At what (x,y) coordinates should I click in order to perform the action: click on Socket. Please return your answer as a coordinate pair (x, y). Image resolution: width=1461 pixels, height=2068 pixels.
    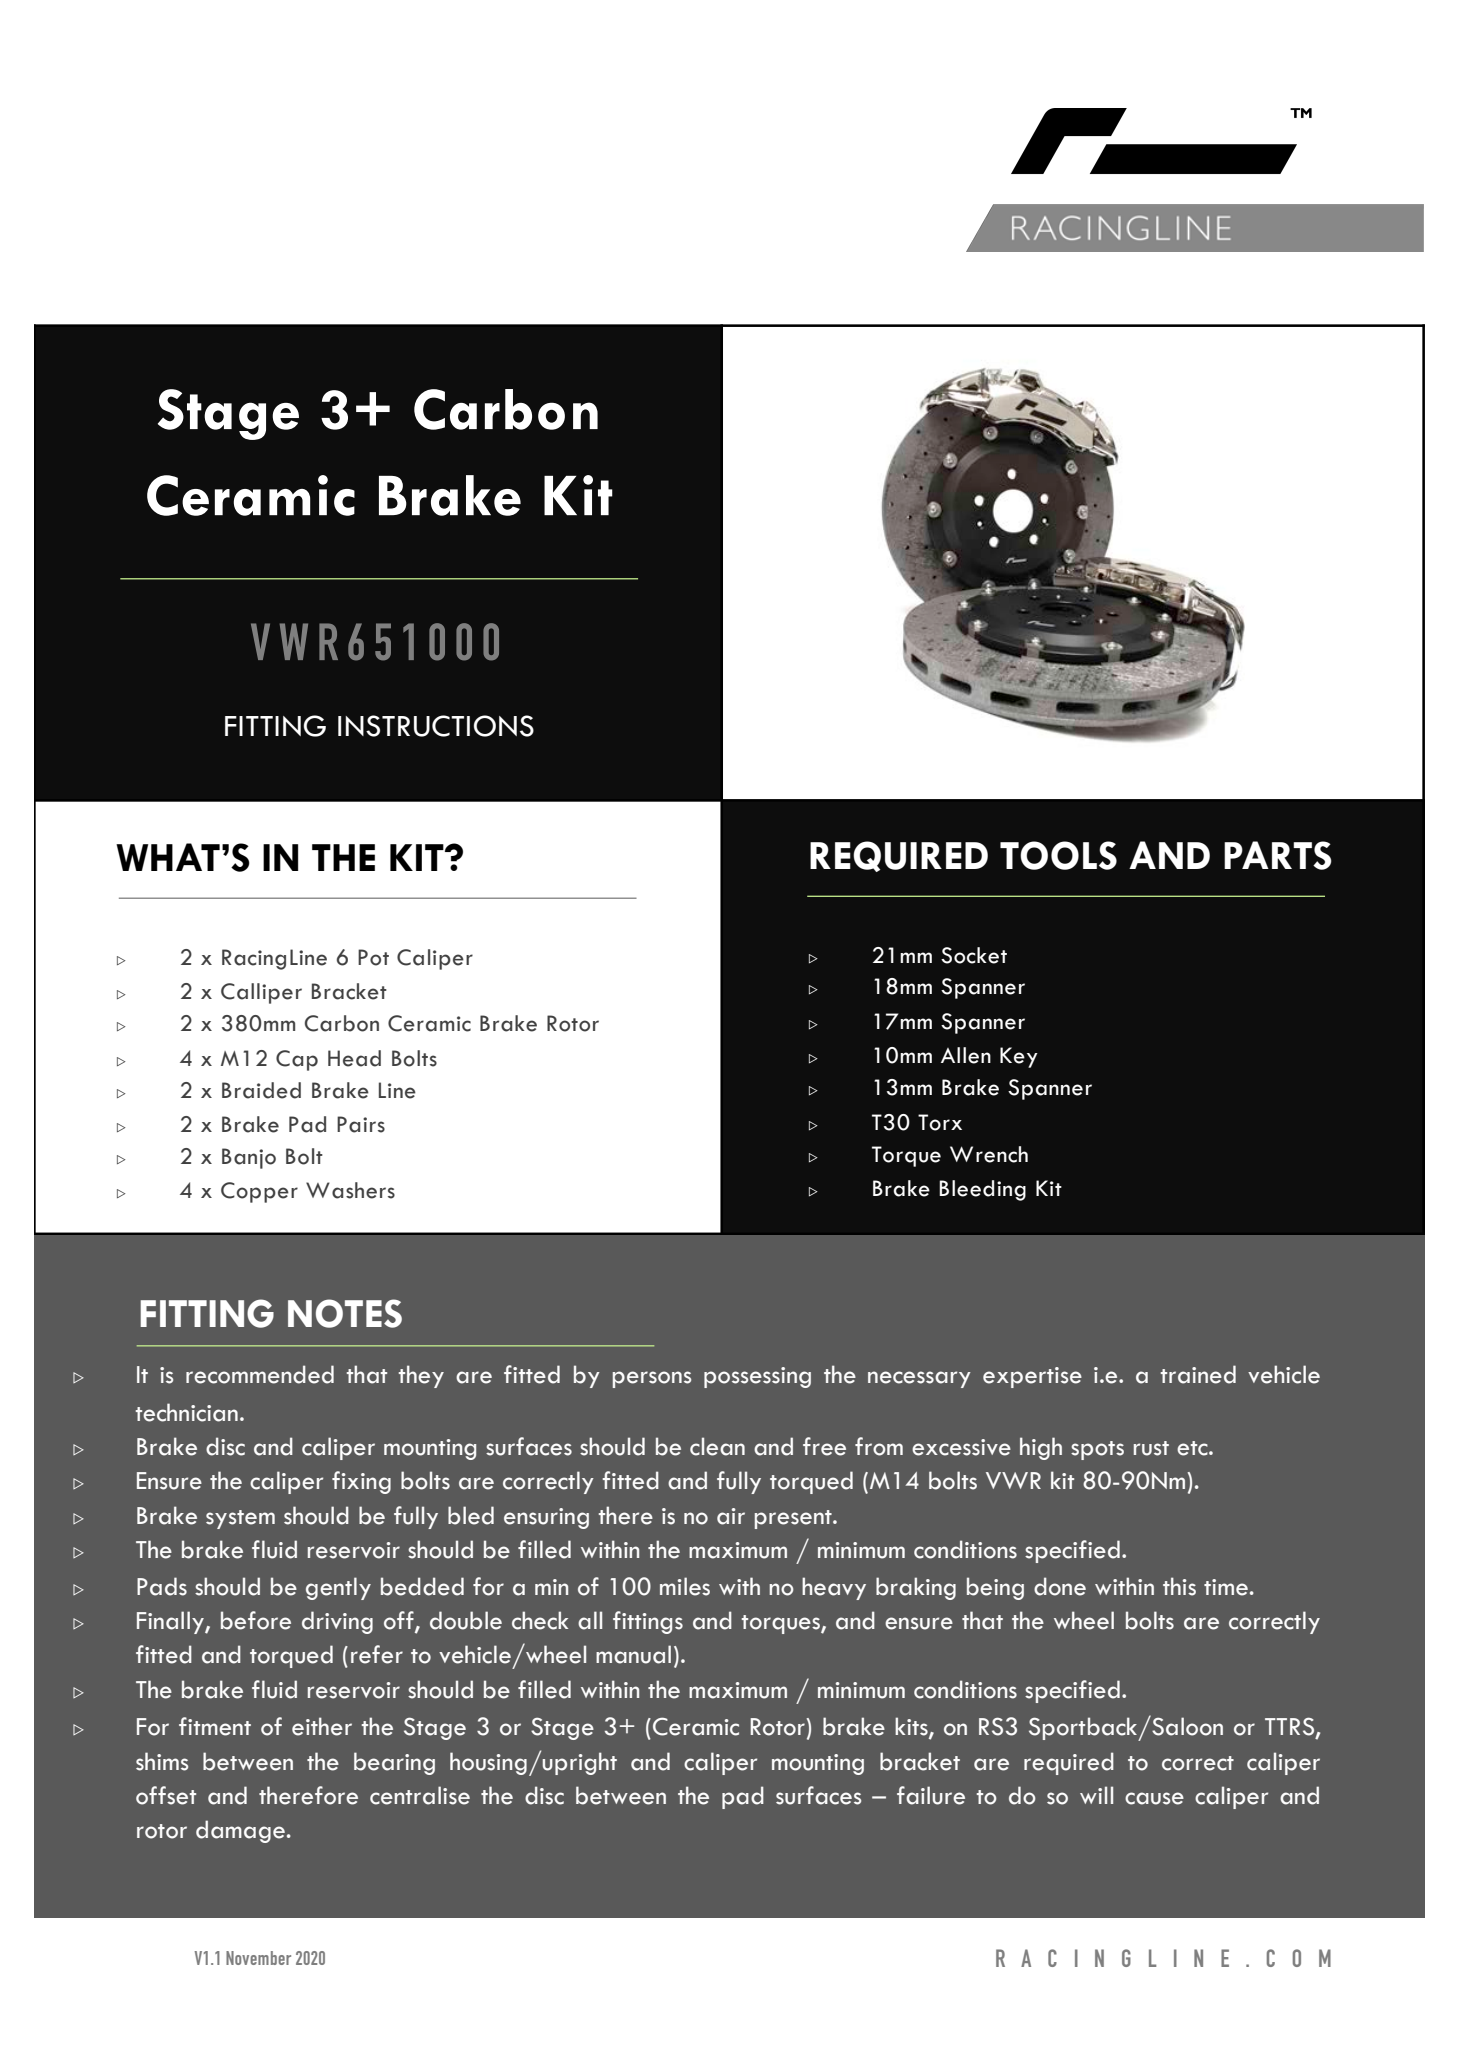
    Looking at the image, I should click on (974, 955).
